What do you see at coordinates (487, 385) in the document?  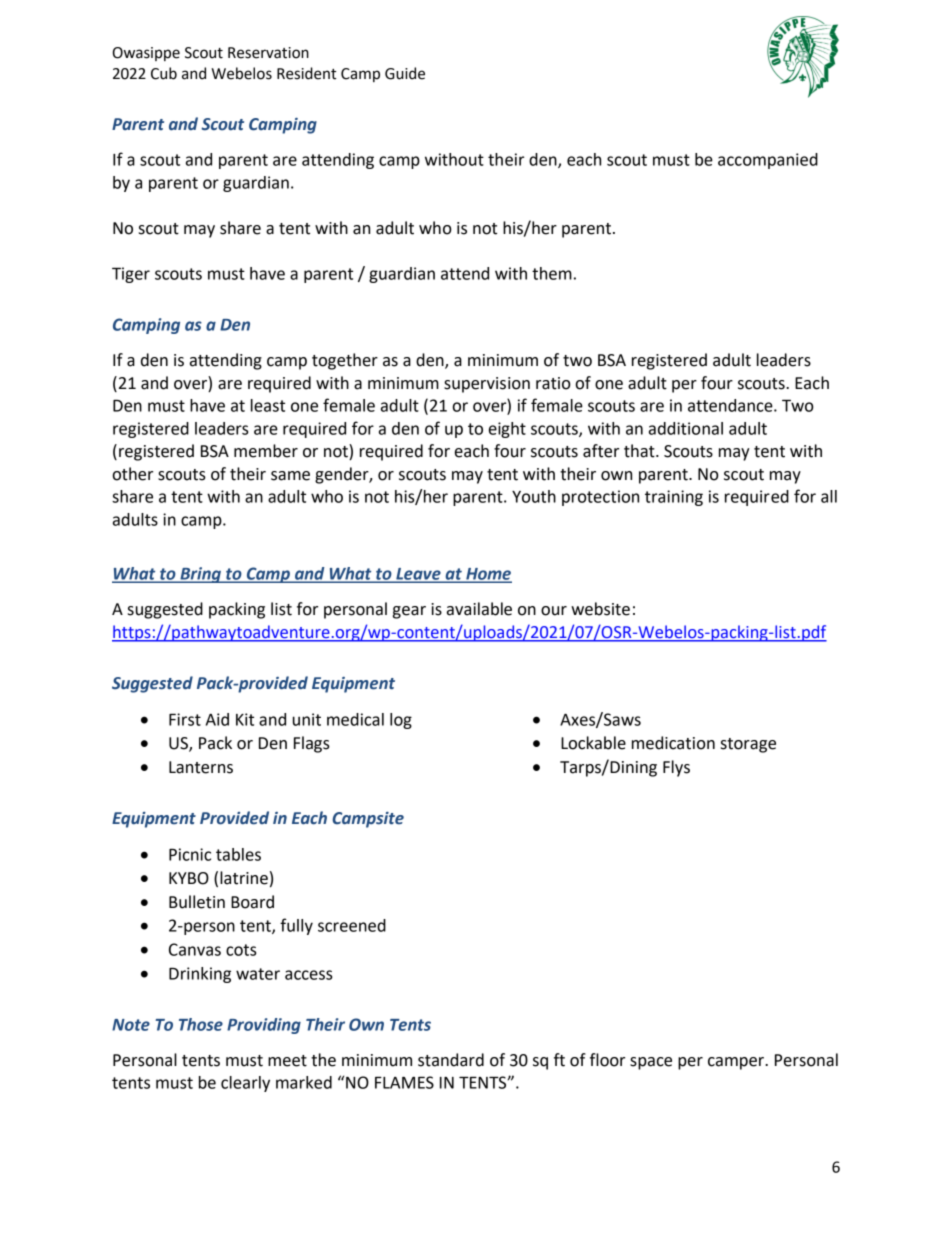 I see `supervision` at bounding box center [487, 385].
